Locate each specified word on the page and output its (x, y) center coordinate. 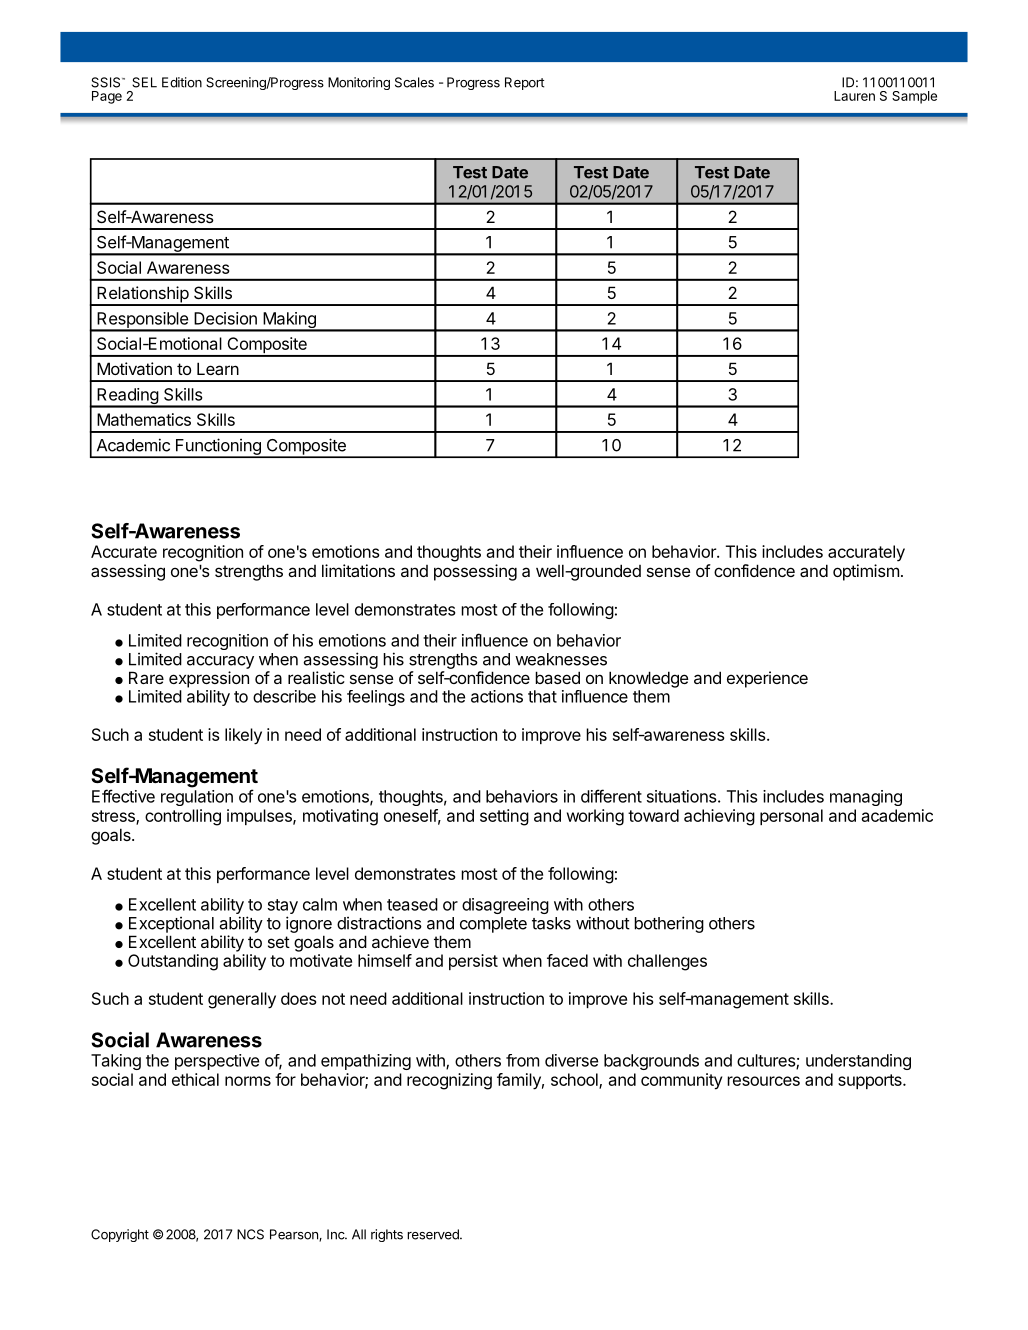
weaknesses (561, 659)
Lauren (854, 96)
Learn (218, 368)
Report (524, 83)
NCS (250, 1234)
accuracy (220, 662)
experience (767, 679)
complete (493, 925)
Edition (182, 82)
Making (289, 321)
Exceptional (171, 925)
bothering (669, 924)
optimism (866, 572)
